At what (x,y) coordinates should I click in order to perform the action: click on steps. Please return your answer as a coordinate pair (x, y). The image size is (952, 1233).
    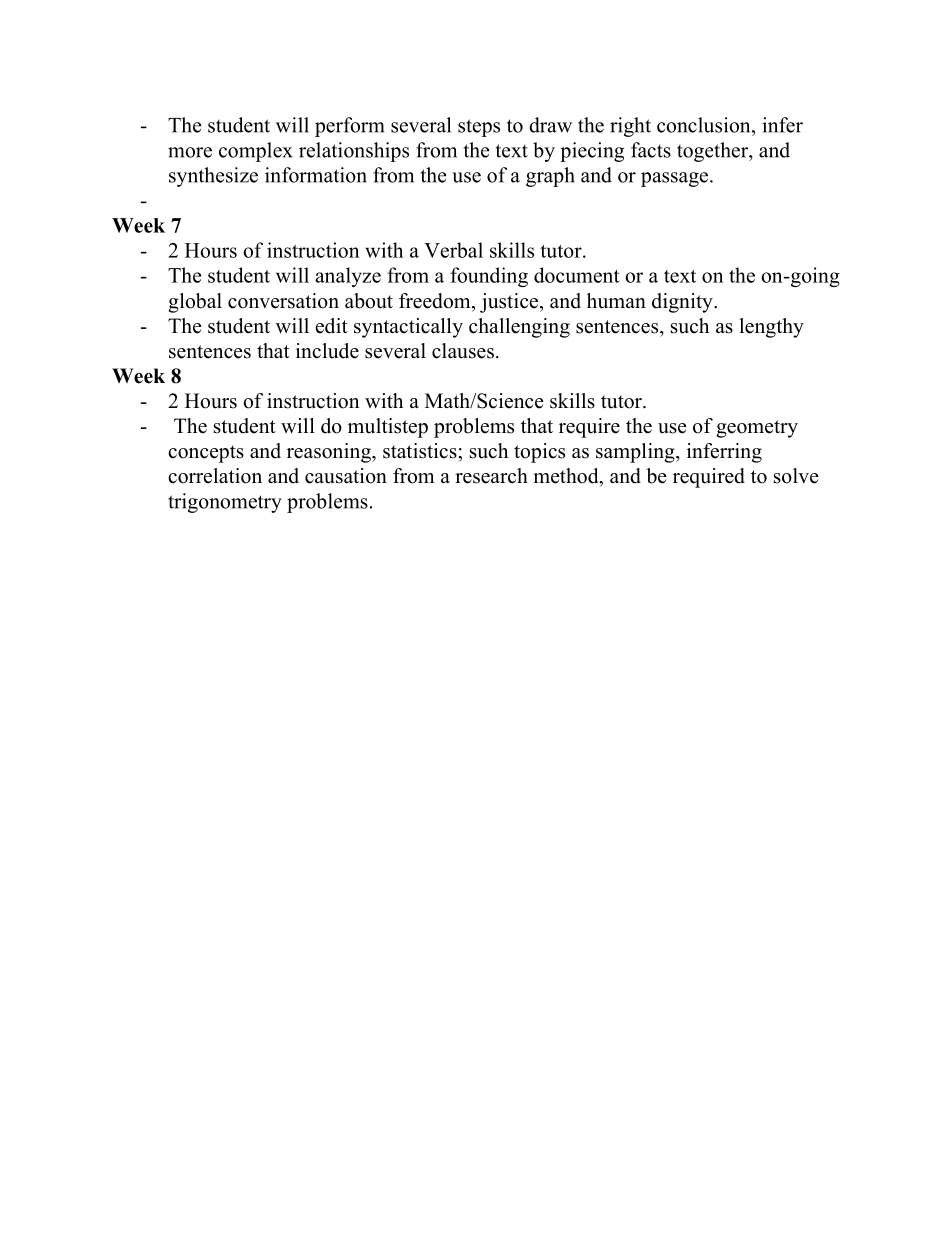
    Looking at the image, I should click on (479, 128).
